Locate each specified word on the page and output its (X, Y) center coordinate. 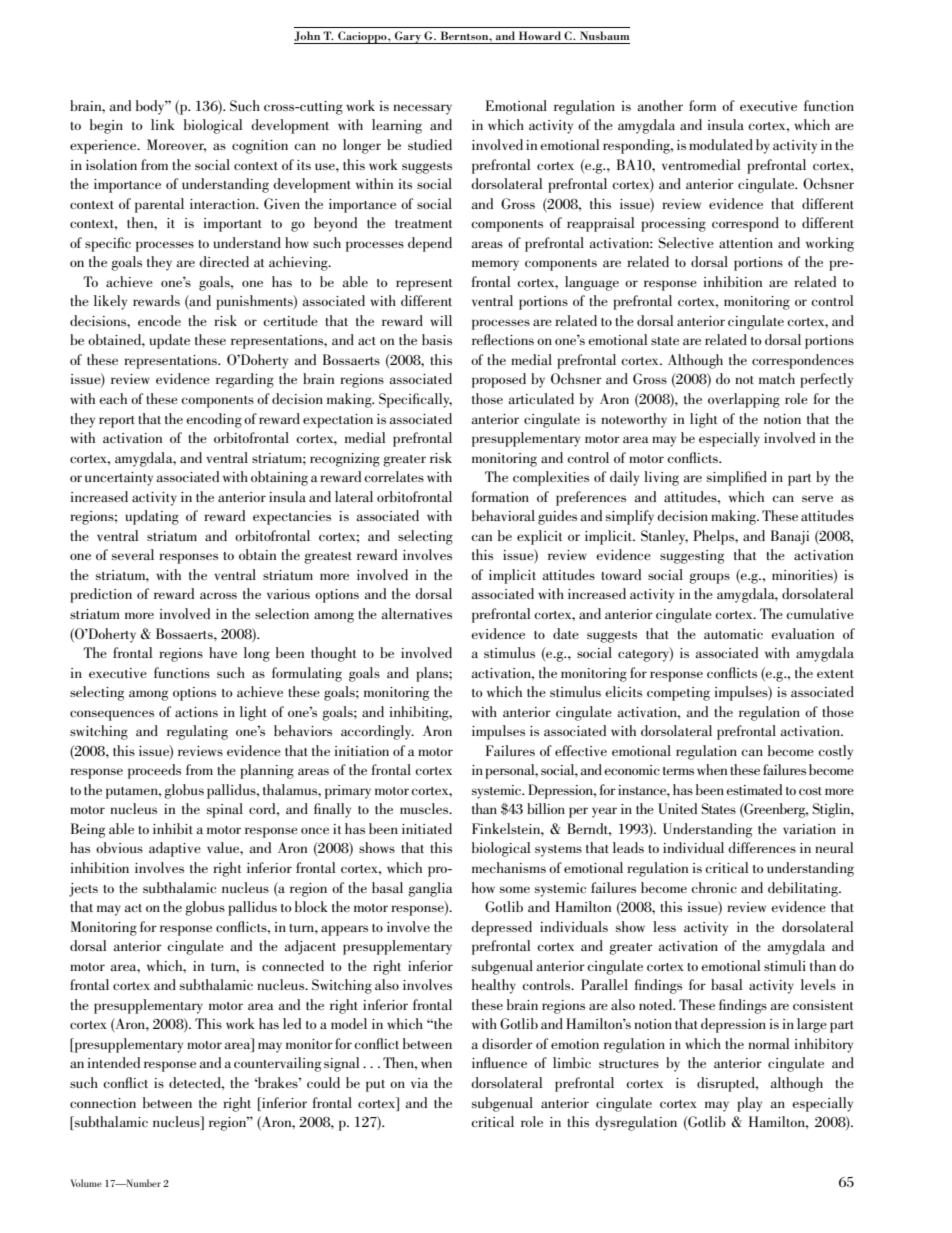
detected (196, 1082)
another (660, 105)
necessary (422, 109)
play (749, 1104)
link (163, 124)
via (419, 1083)
